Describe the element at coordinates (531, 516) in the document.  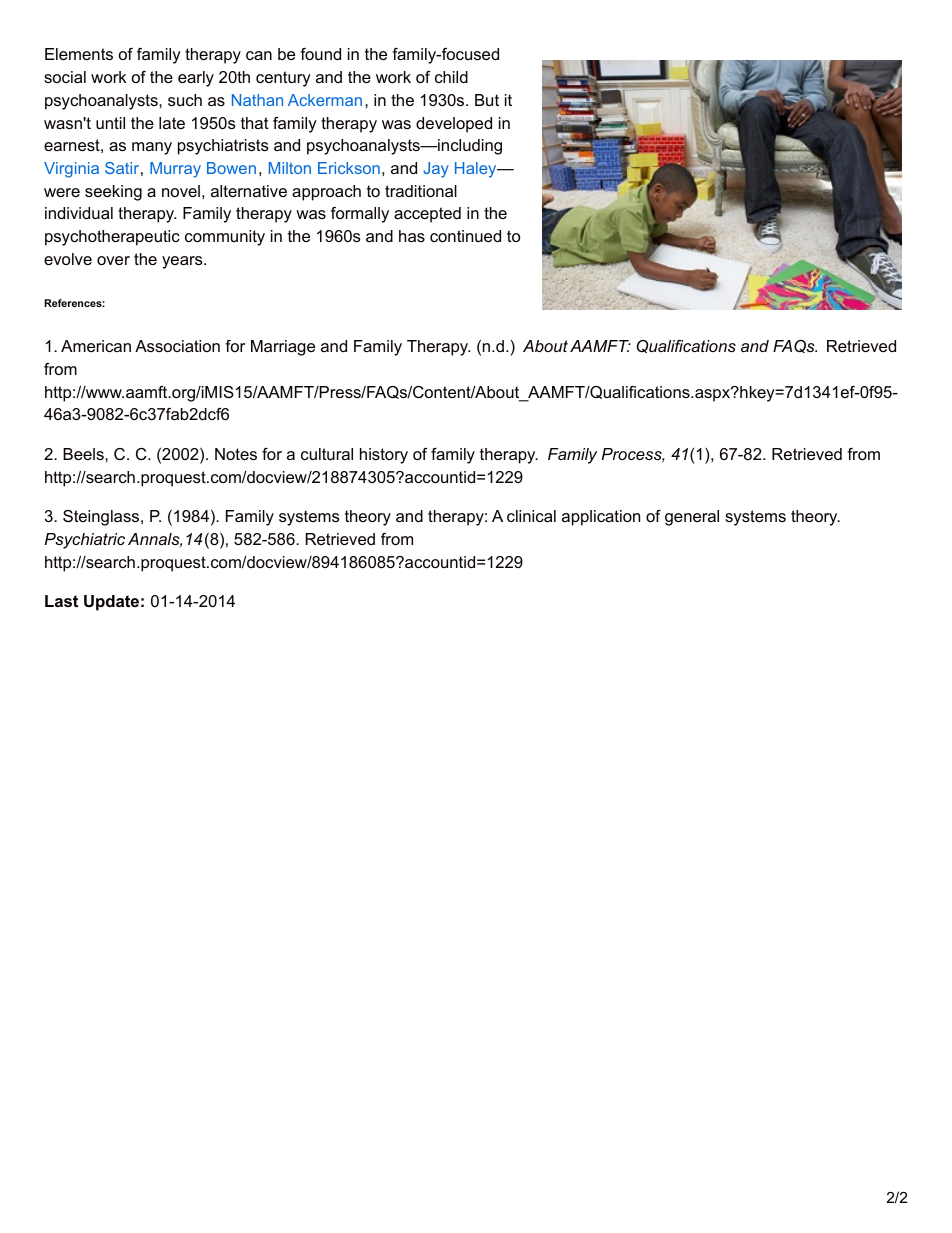
I see `clinical` at that location.
